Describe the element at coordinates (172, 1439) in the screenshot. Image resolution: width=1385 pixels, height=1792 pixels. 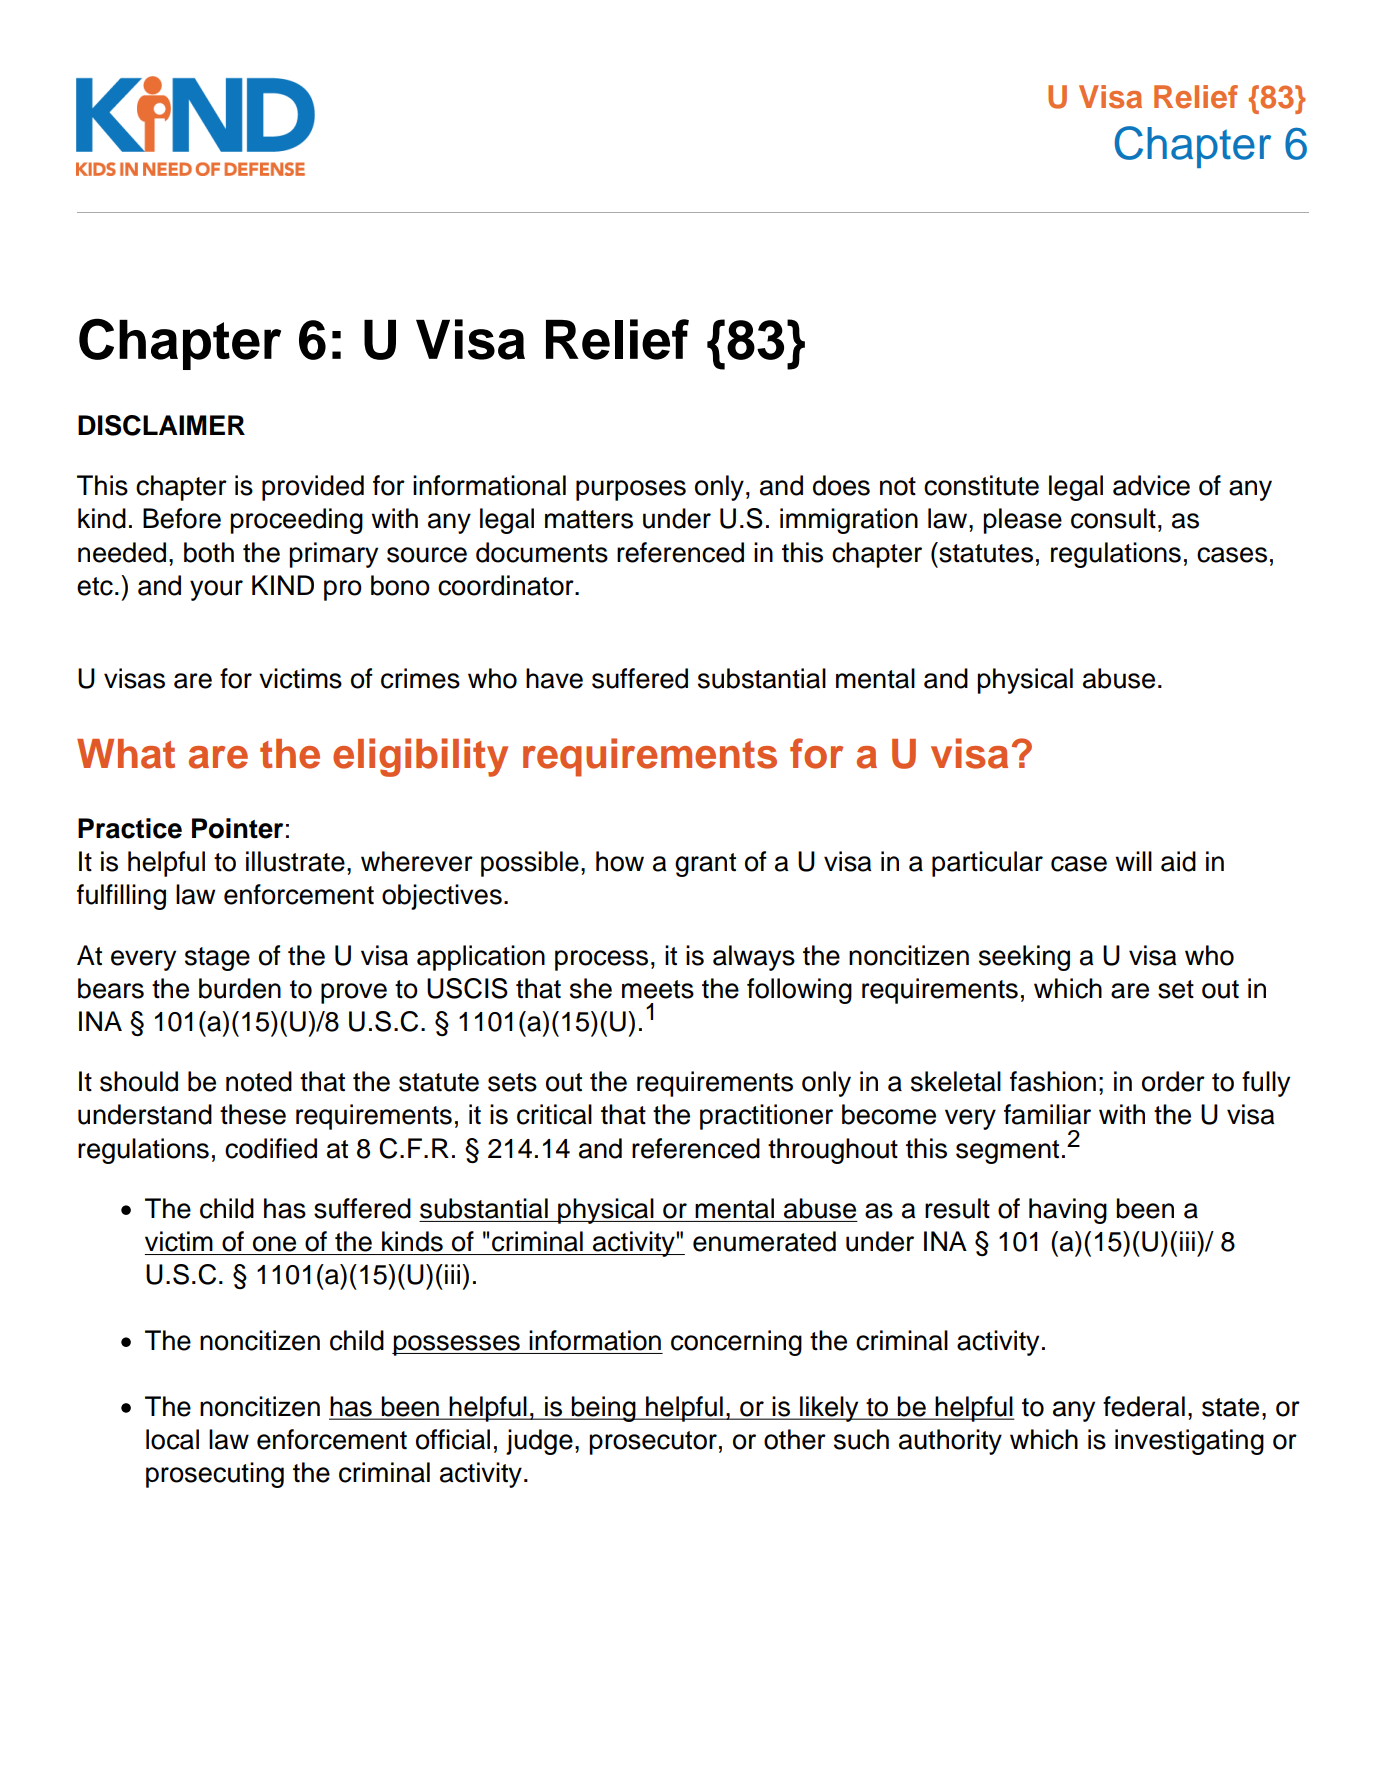
I see `local` at that location.
